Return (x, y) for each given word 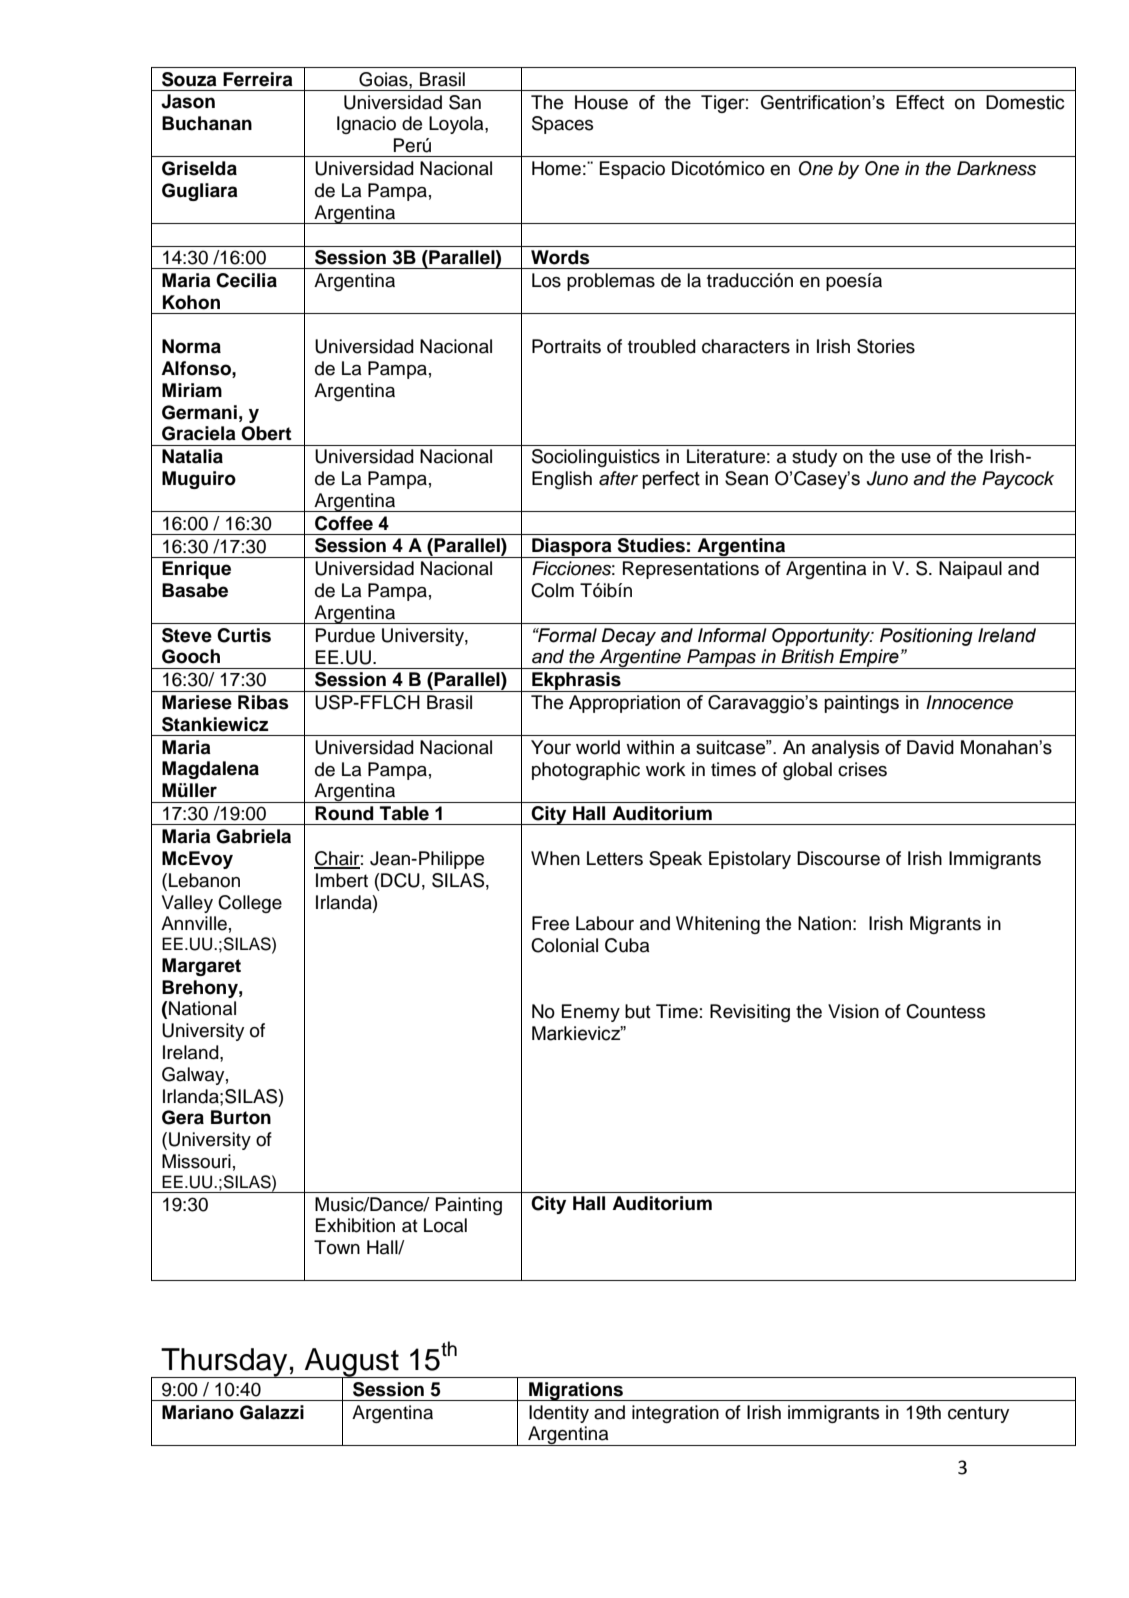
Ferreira (258, 79)
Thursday (224, 1363)
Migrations (576, 1391)
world (598, 747)
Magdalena (210, 770)
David (930, 747)
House (601, 102)
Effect (920, 102)
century (978, 1414)
